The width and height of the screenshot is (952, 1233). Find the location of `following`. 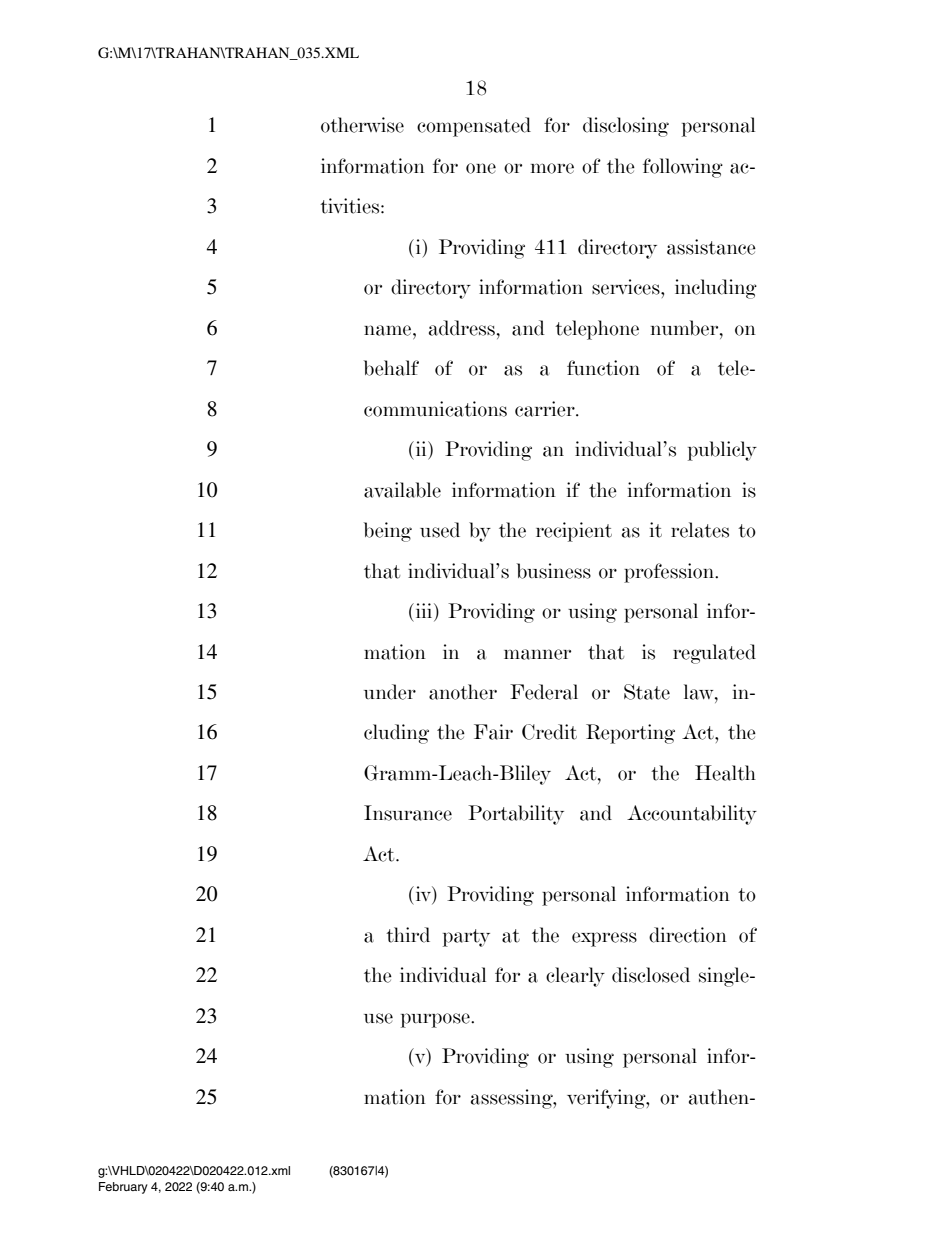

following is located at coordinates (683, 168).
